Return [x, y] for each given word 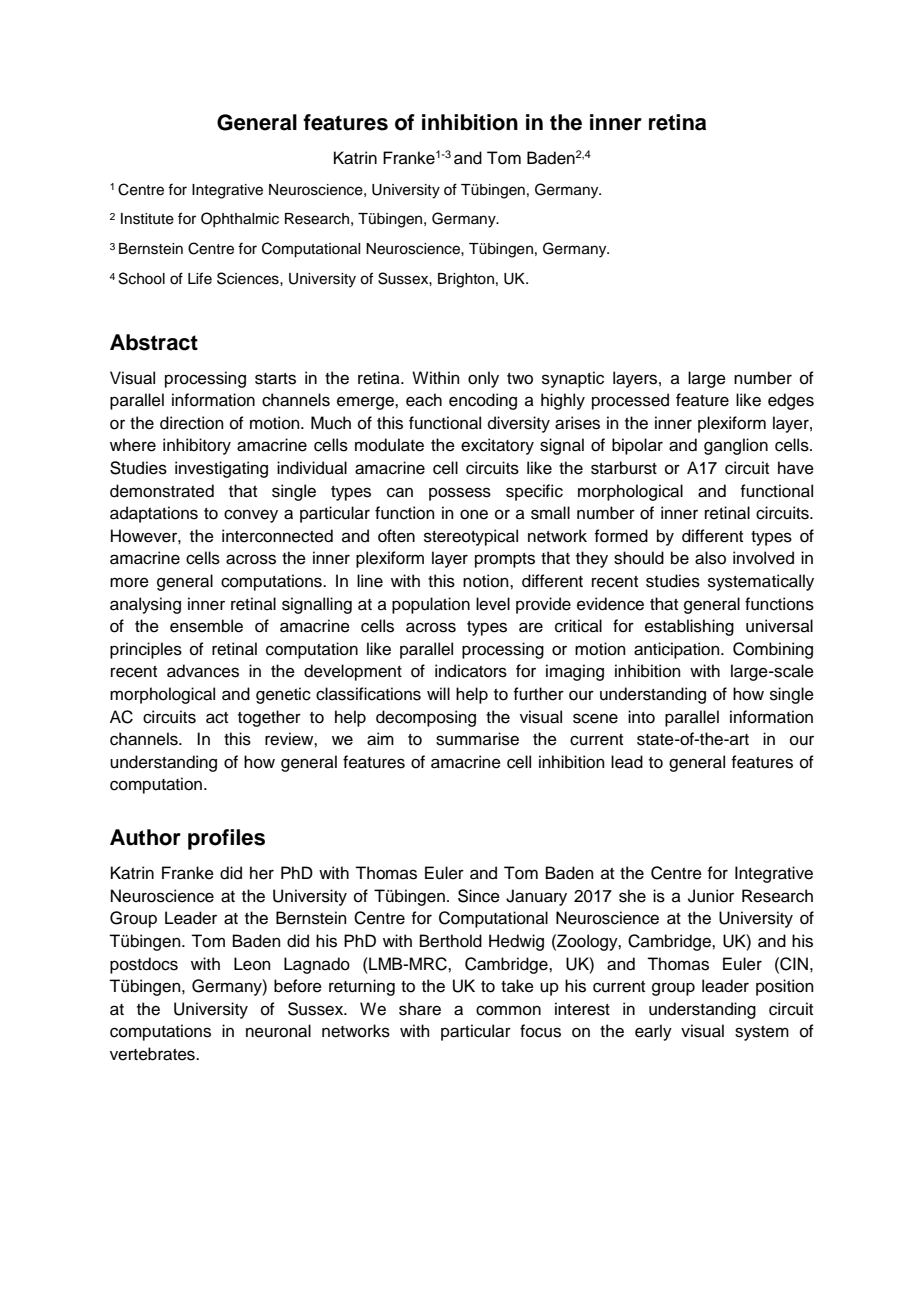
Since [479, 896]
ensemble [206, 626]
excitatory [497, 446]
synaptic [573, 379]
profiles [226, 839]
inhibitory [197, 446]
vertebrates [153, 1054]
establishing [689, 627]
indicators [471, 671]
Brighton [466, 280]
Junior [711, 896]
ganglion [736, 446]
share [420, 1009]
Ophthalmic [240, 219]
